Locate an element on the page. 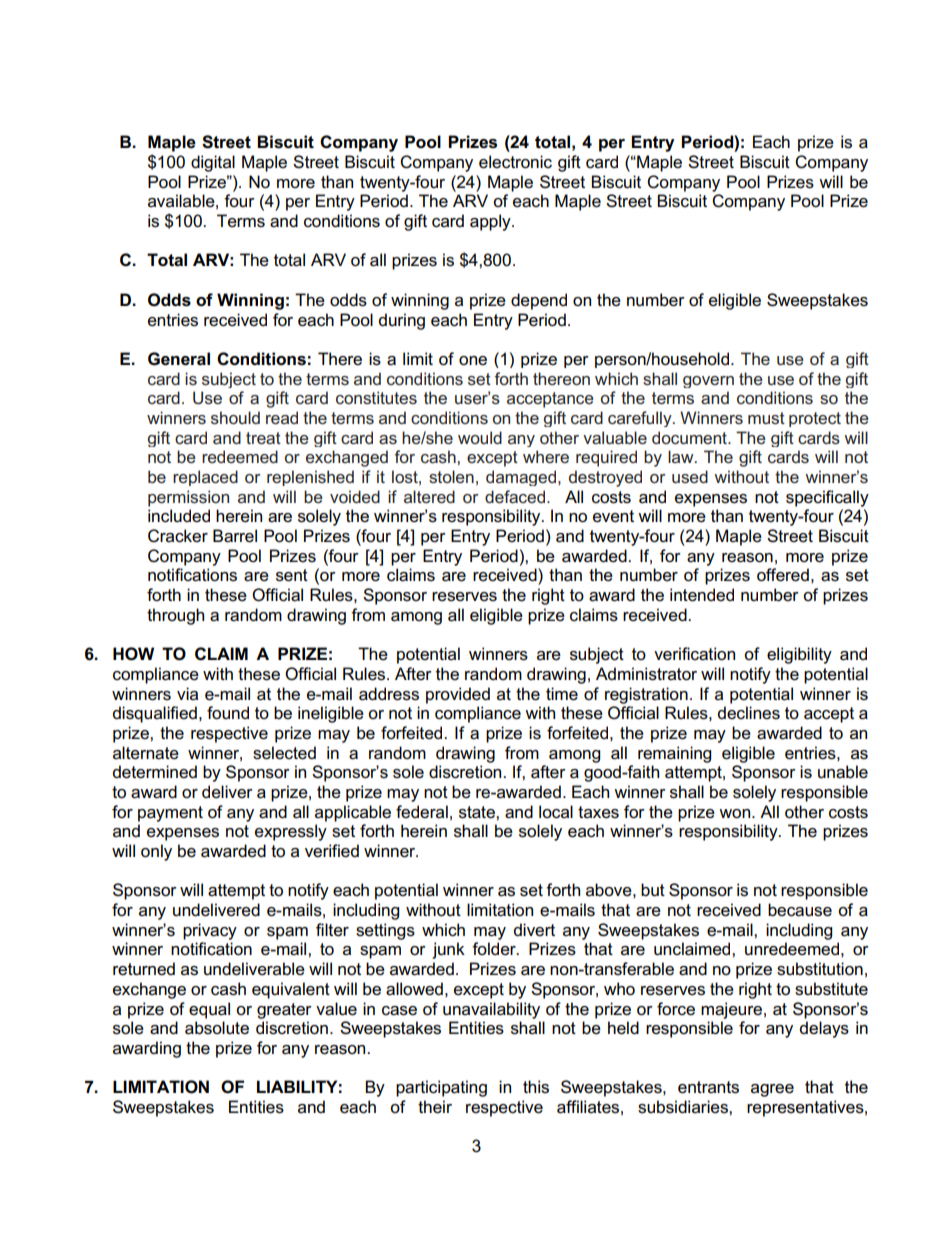 This image has width=952, height=1233. digital is located at coordinates (213, 163).
